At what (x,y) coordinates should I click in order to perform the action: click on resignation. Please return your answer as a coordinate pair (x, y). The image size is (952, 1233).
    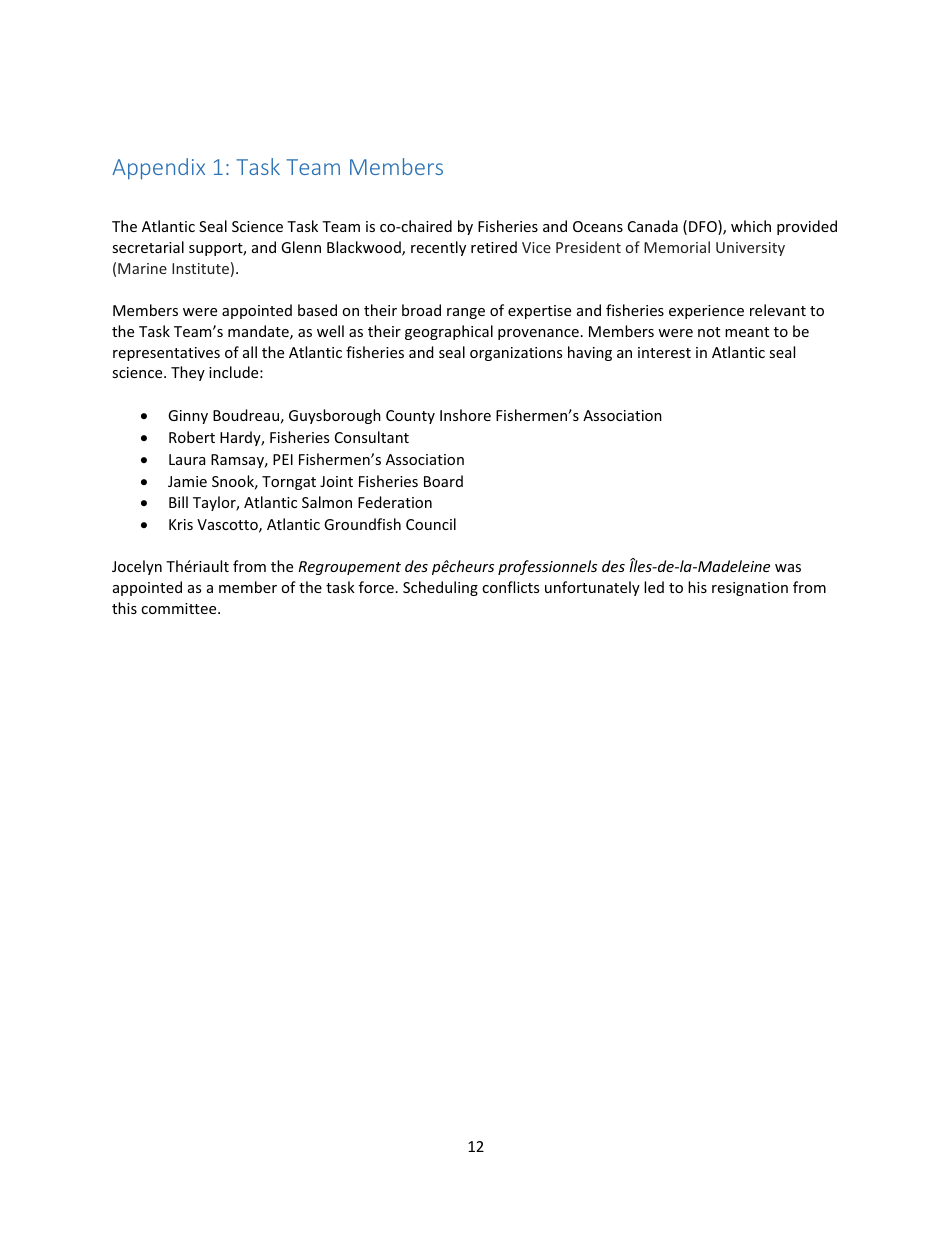
    Looking at the image, I should click on (750, 589).
